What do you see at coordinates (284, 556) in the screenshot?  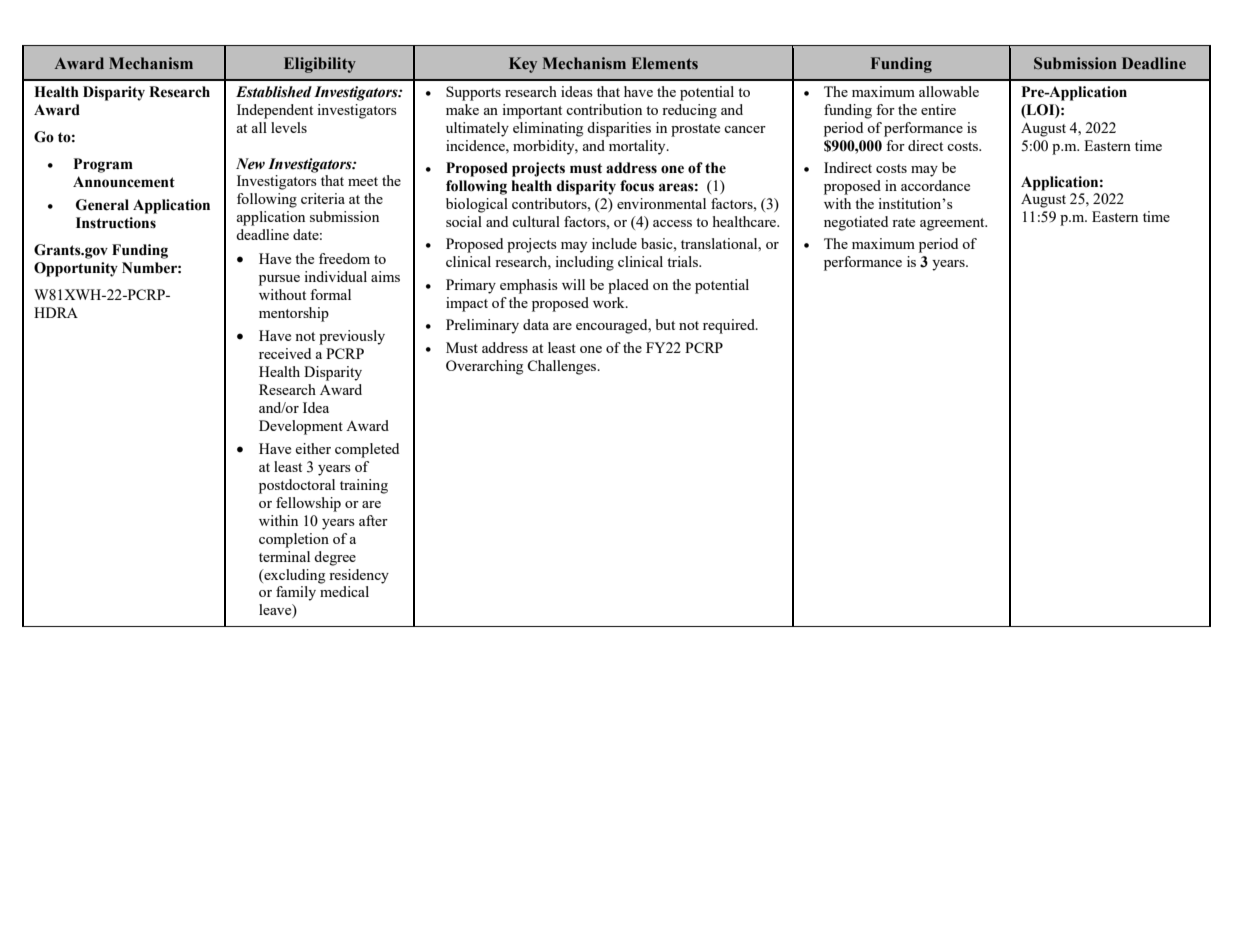 I see `terminal` at bounding box center [284, 556].
